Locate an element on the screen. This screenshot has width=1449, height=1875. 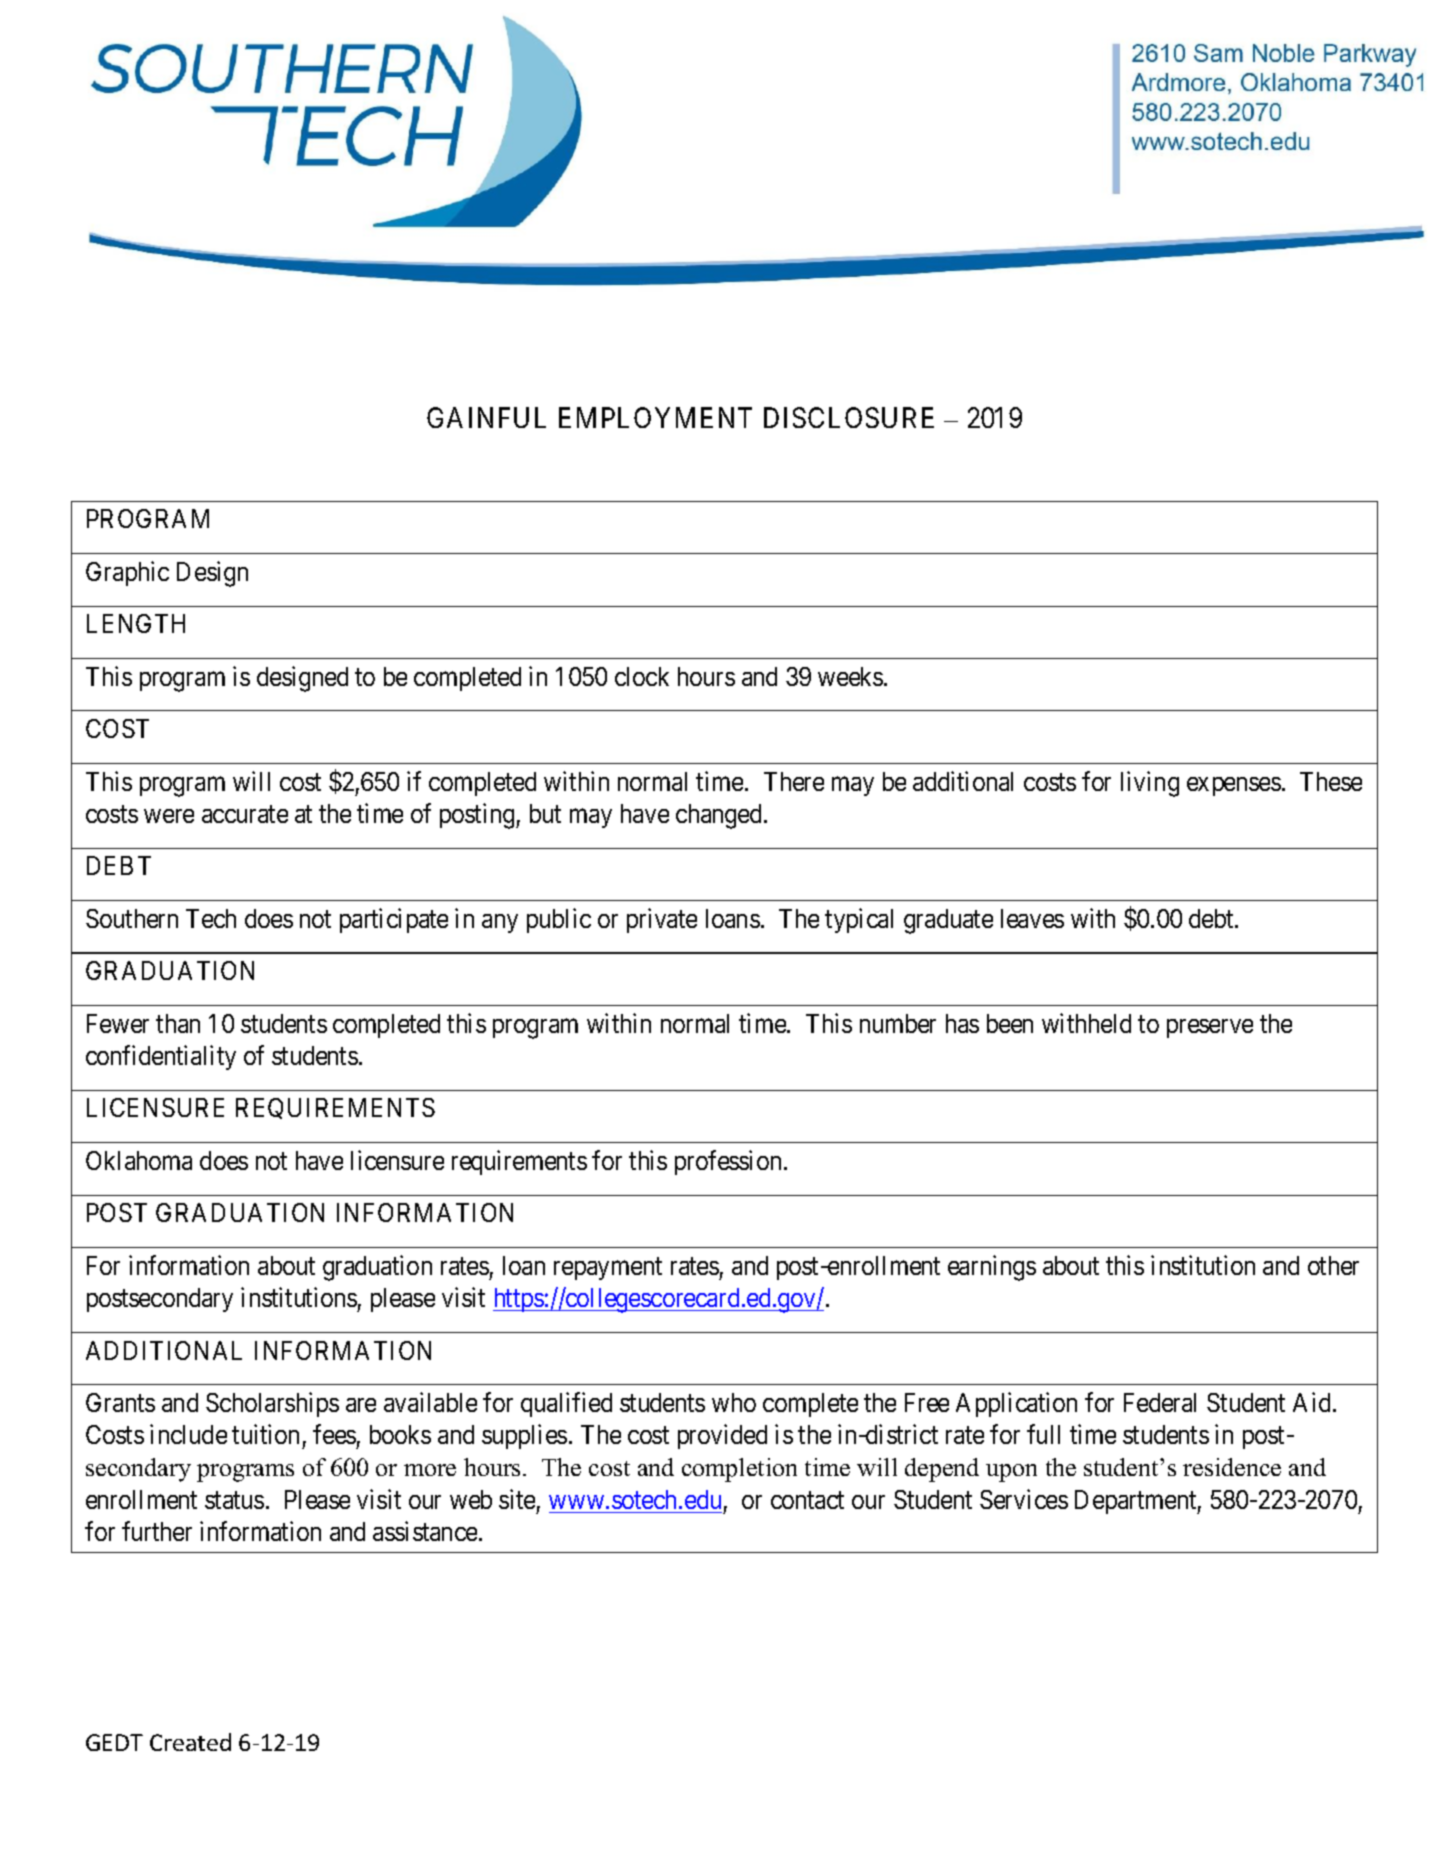
contact is located at coordinates (807, 1500).
